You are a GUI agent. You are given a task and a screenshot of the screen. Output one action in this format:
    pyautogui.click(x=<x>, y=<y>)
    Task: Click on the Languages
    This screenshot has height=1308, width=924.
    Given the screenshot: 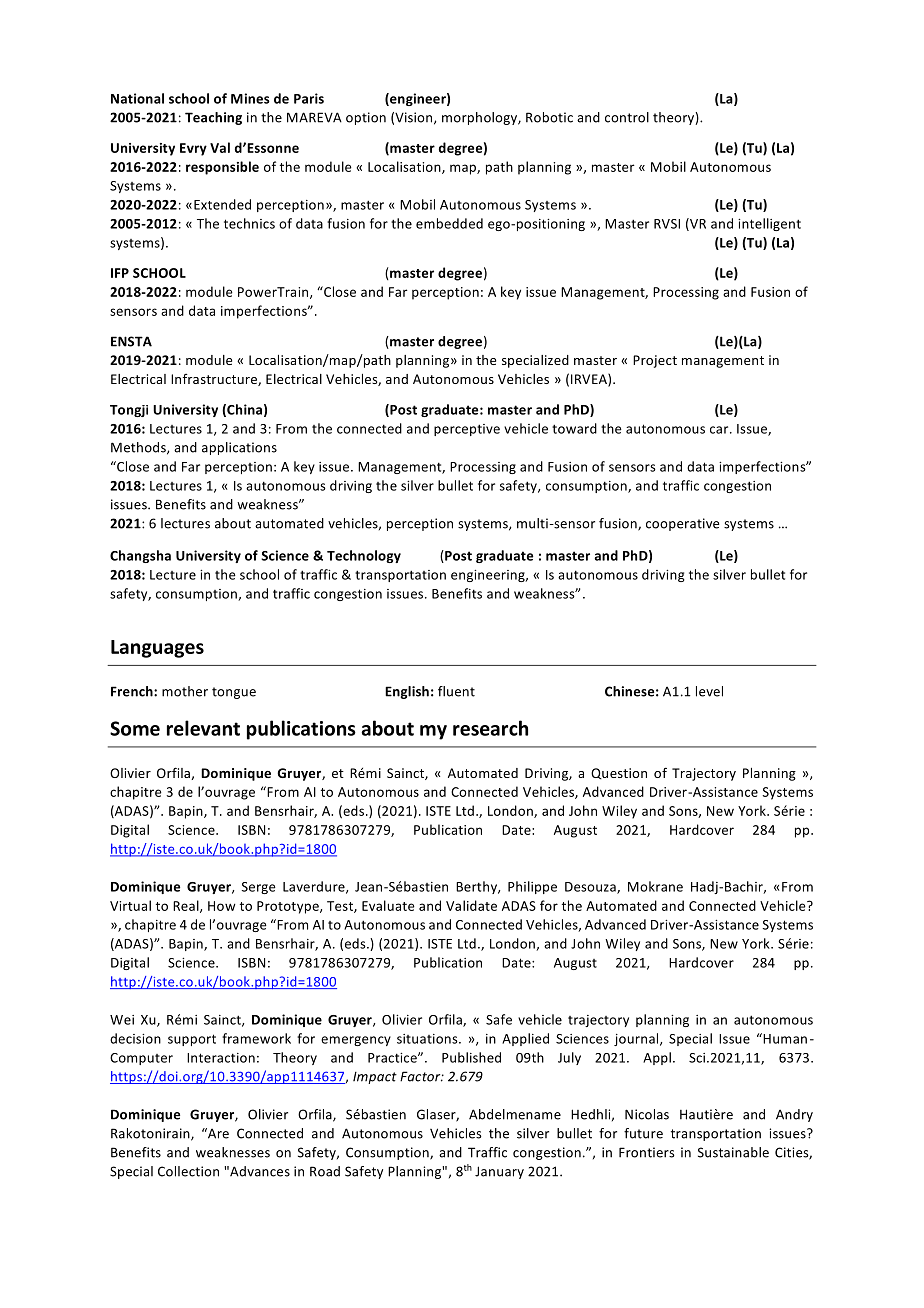 What is the action you would take?
    pyautogui.click(x=157, y=649)
